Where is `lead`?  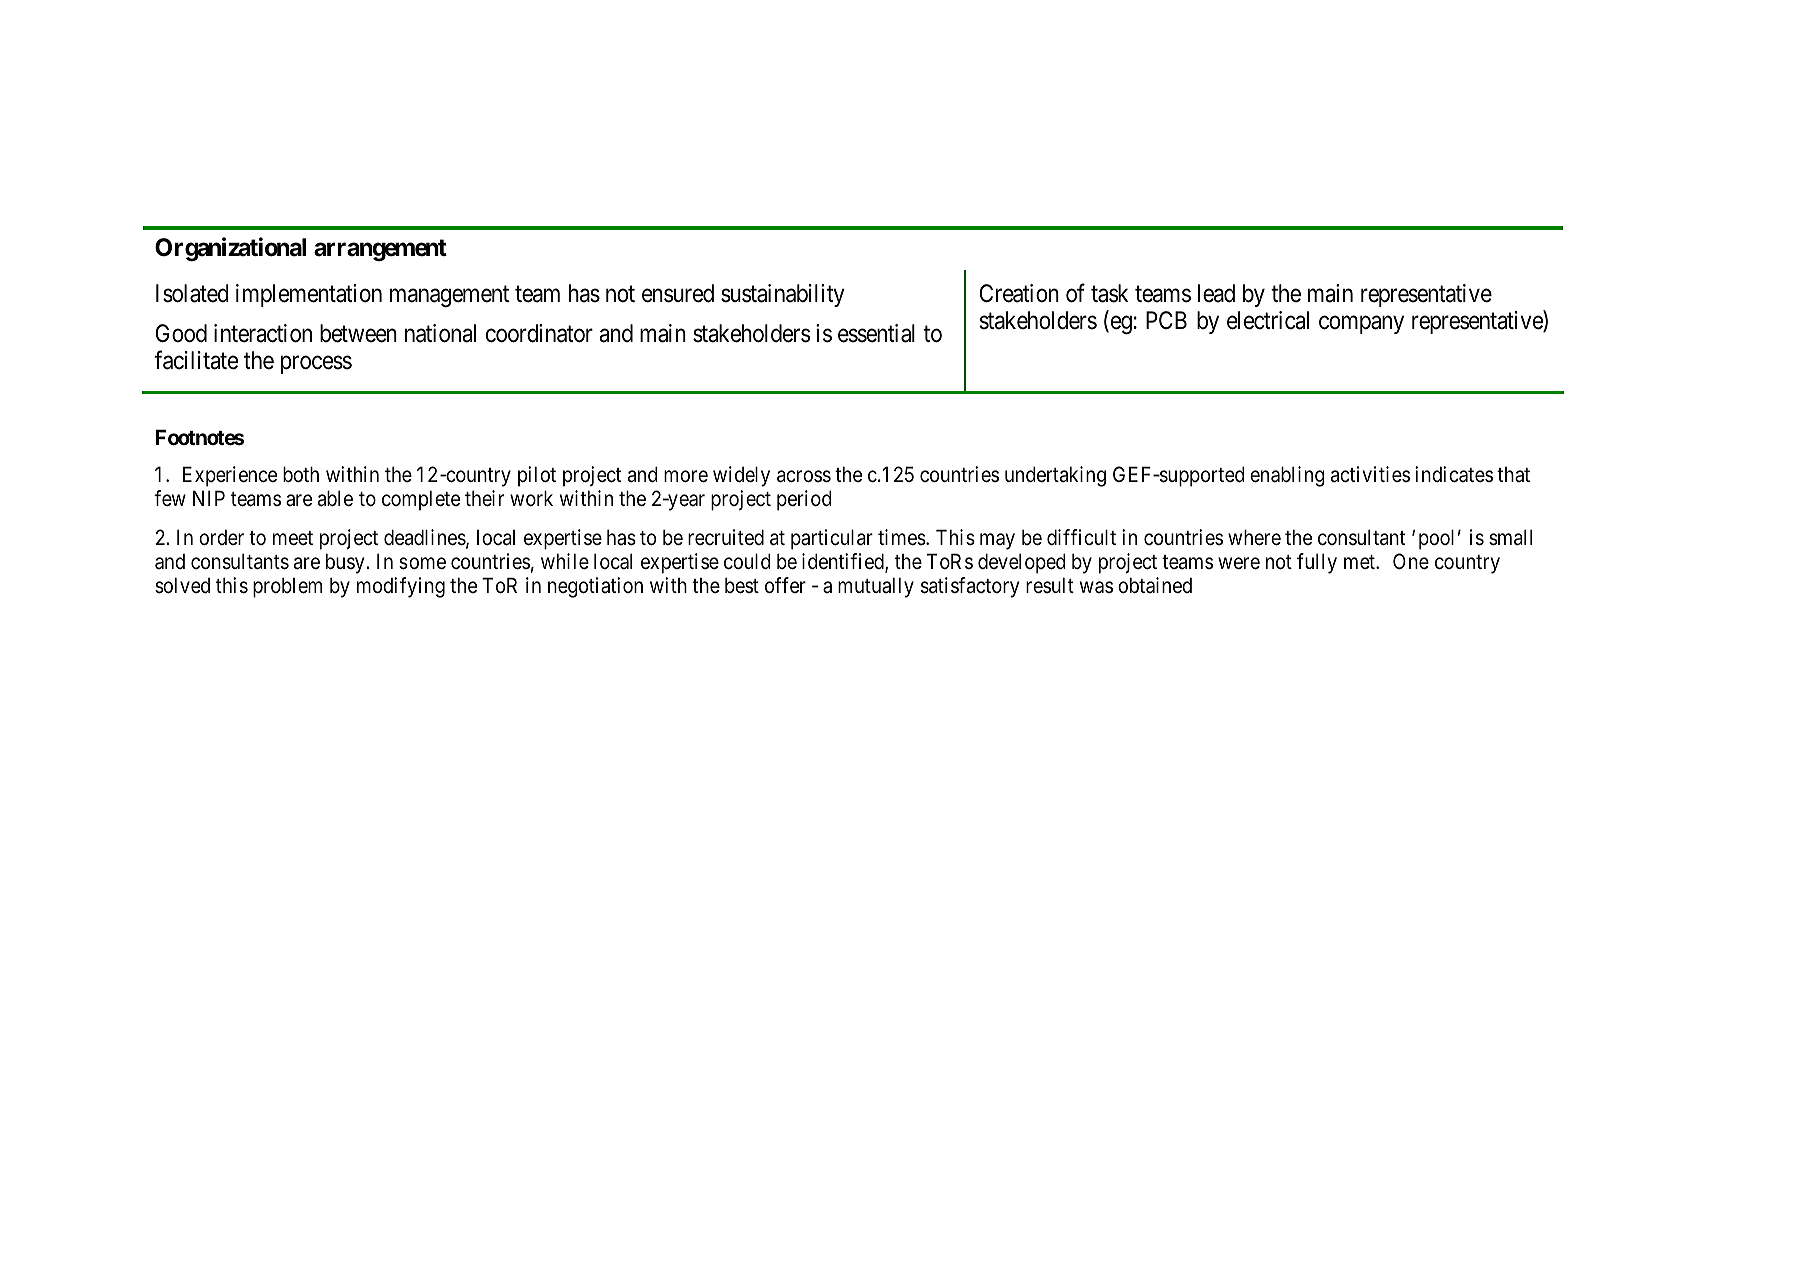 lead is located at coordinates (1216, 293).
